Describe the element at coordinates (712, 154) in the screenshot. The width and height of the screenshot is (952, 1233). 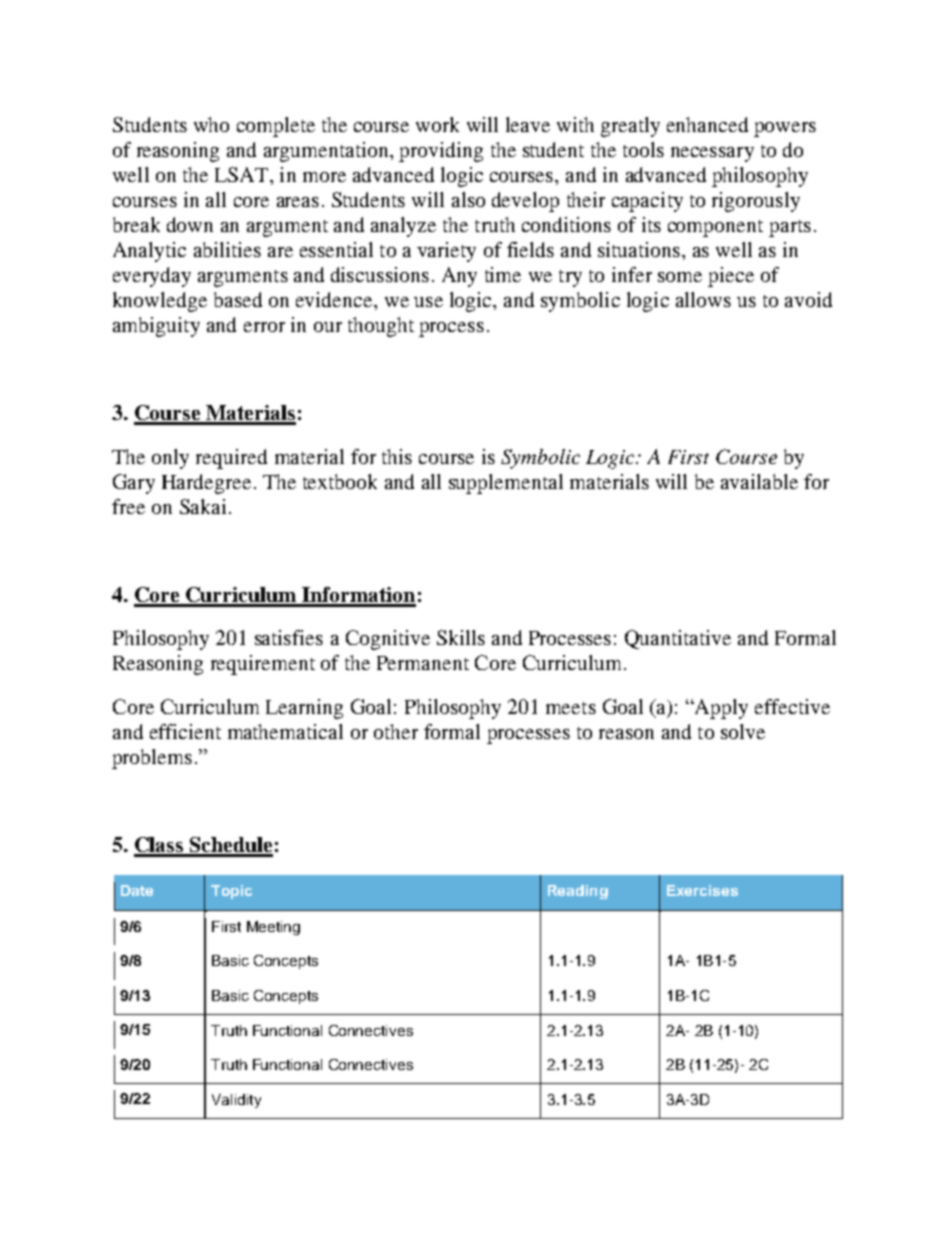
I see `necessary` at that location.
